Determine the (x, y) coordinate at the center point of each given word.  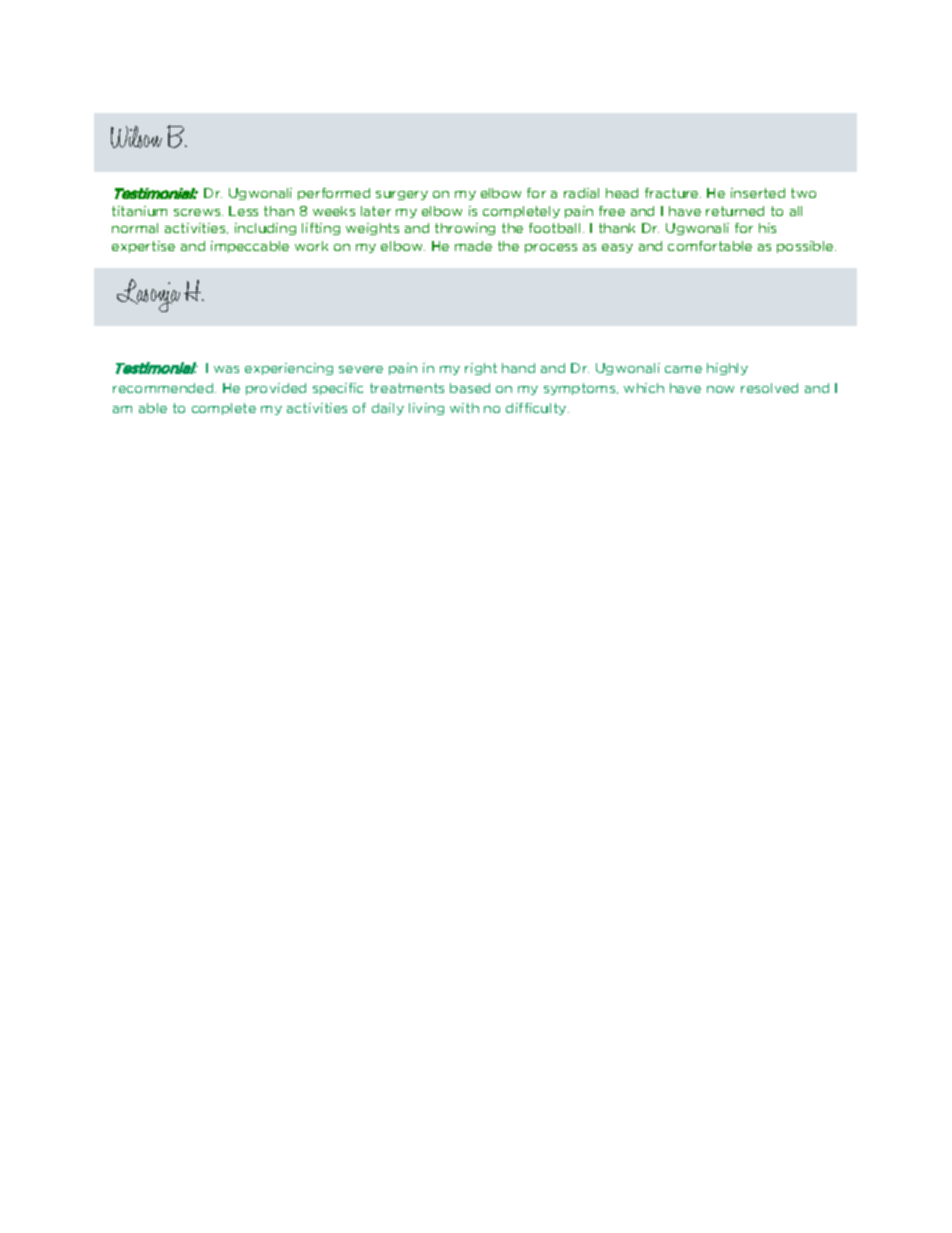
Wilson (136, 137)
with (464, 408)
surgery (402, 195)
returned (735, 211)
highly (727, 369)
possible (806, 247)
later (376, 211)
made (473, 246)
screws (198, 212)
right (481, 369)
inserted (758, 193)
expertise (143, 247)
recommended (164, 388)
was (226, 369)
